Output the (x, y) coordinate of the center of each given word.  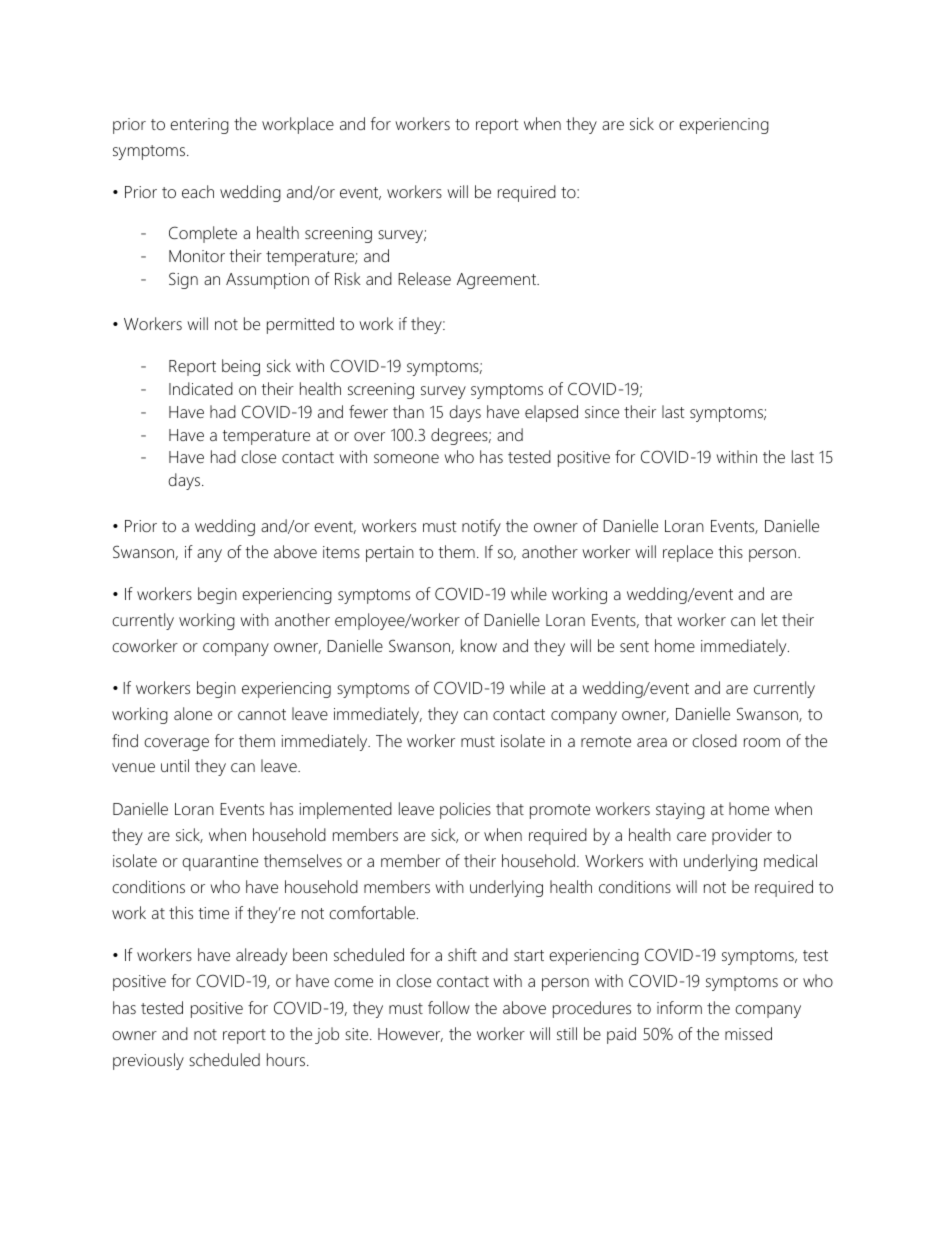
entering (199, 126)
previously (148, 1061)
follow (449, 1007)
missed (748, 1033)
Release (424, 278)
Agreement (498, 281)
